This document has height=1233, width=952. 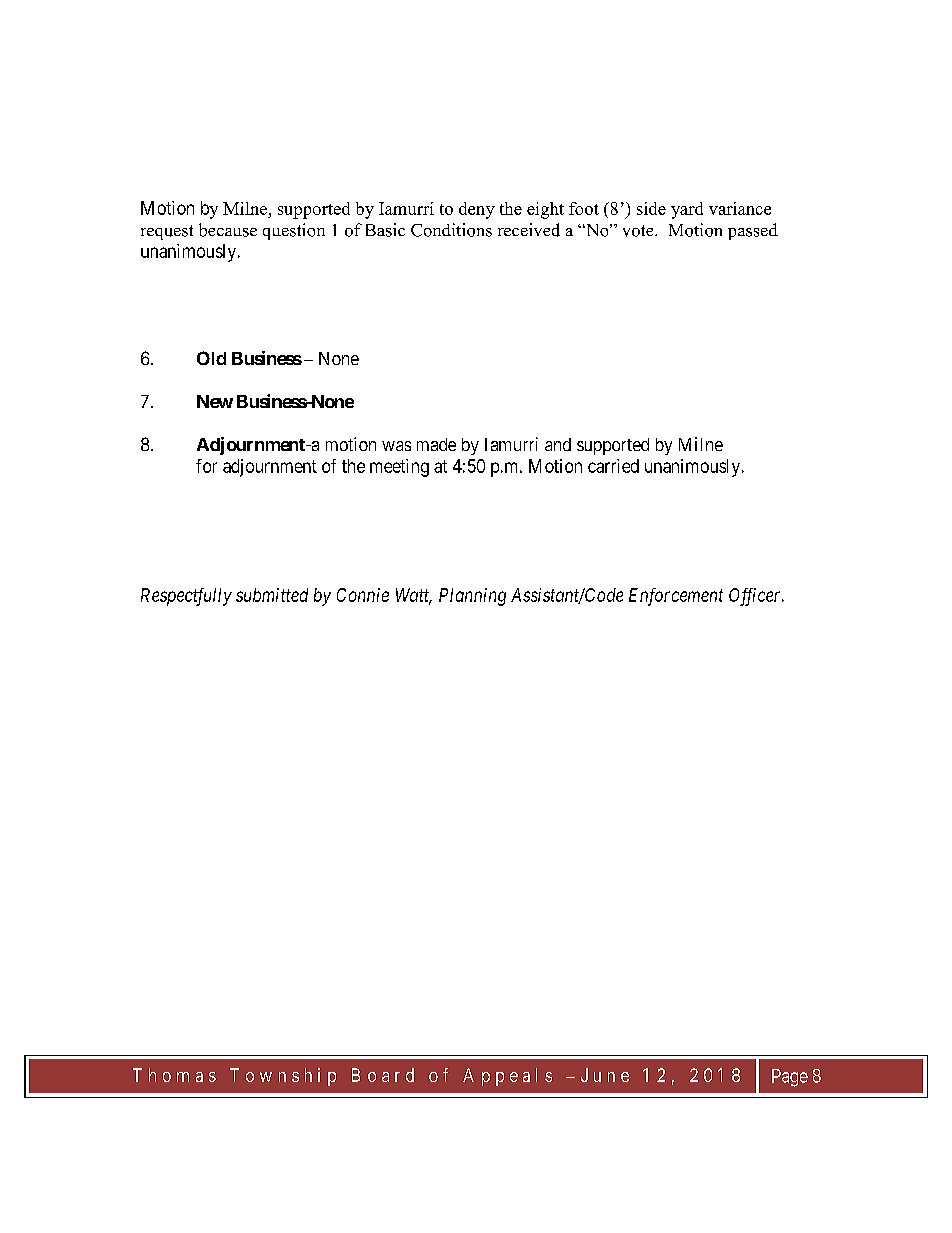 What do you see at coordinates (472, 597) in the document?
I see `Planning` at bounding box center [472, 597].
